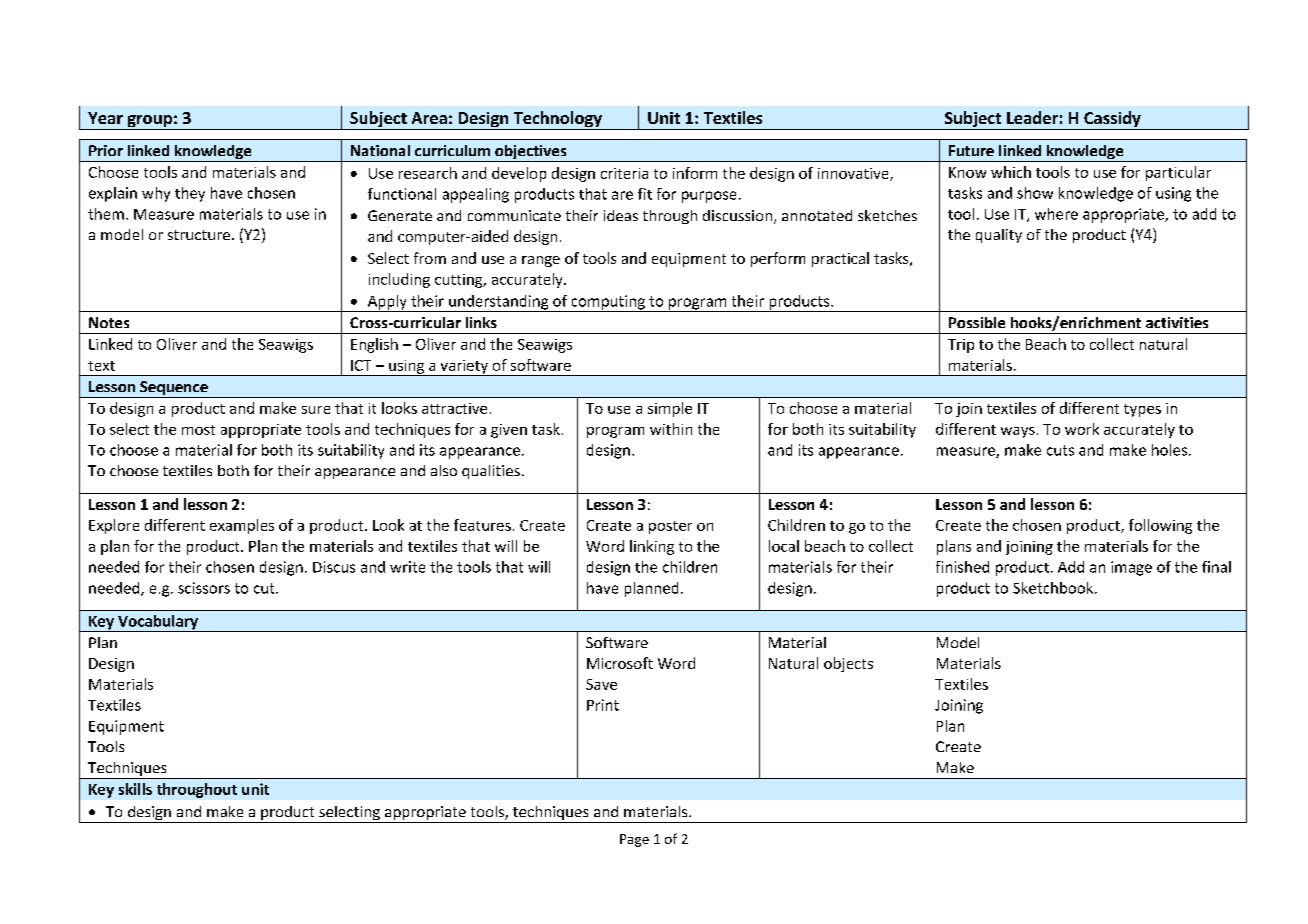 This screenshot has height=924, width=1308. Describe the element at coordinates (106, 150) in the screenshot. I see `Prior` at that location.
